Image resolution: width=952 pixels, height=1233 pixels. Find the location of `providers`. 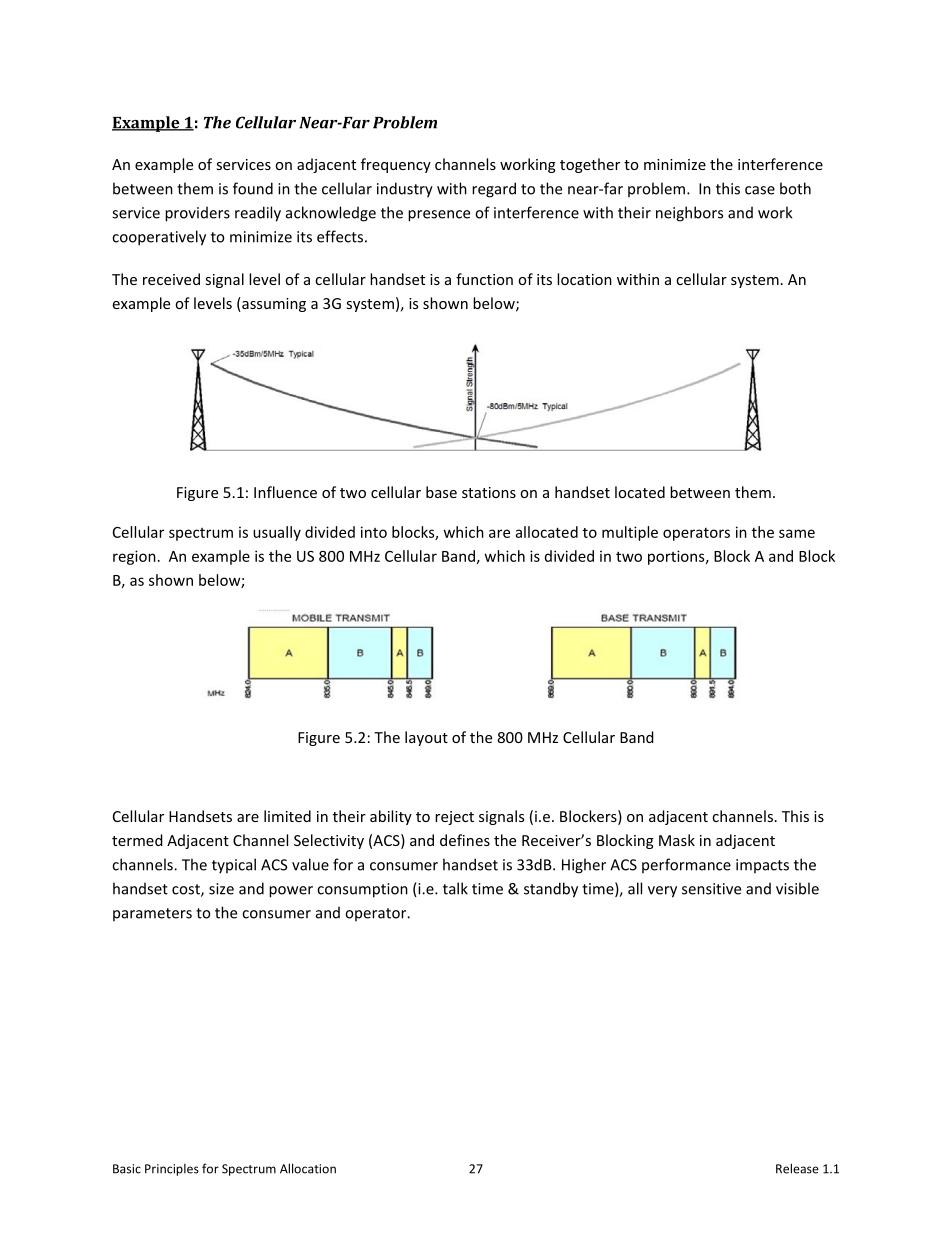

providers is located at coordinates (197, 214).
